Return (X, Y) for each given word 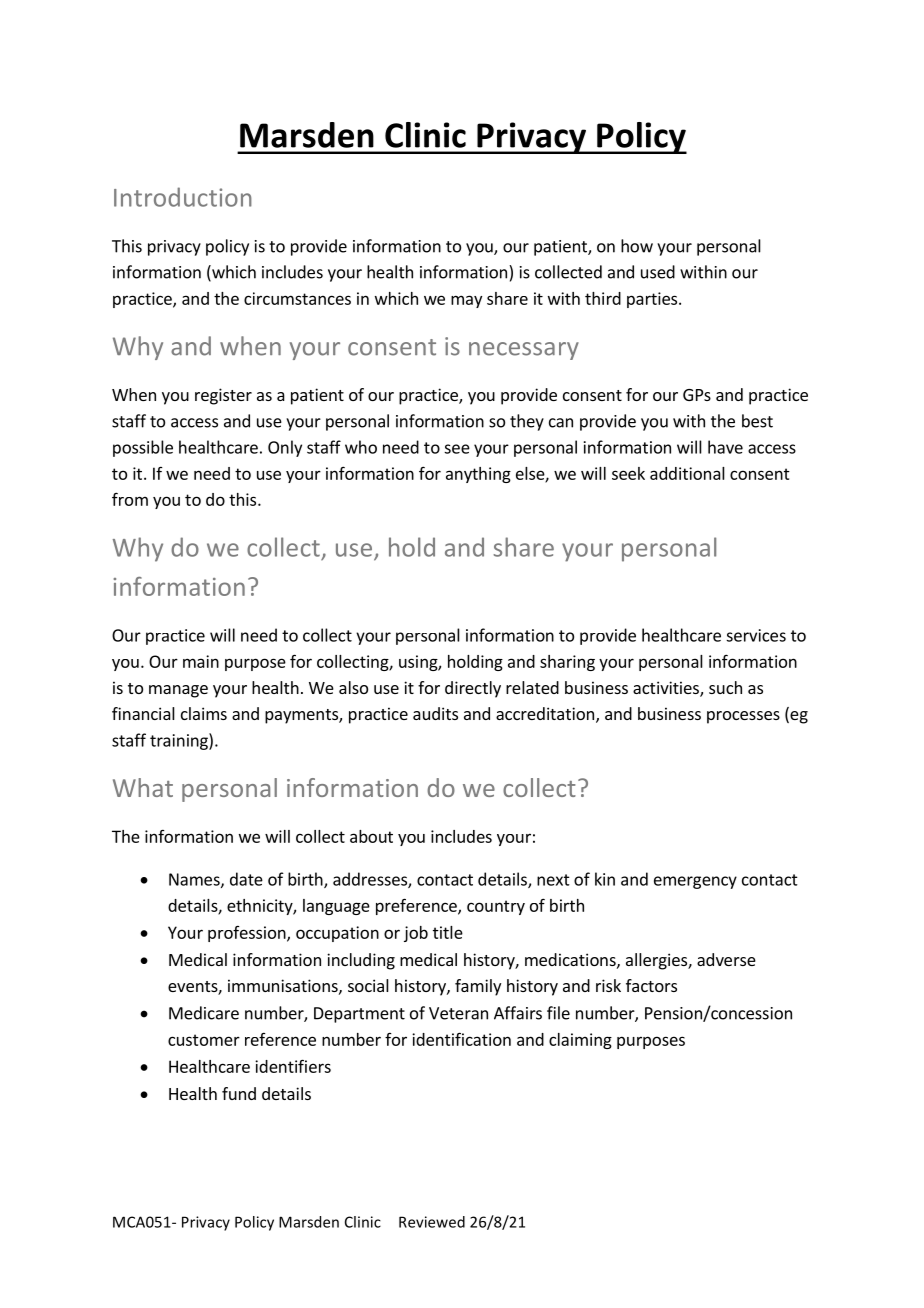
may (466, 301)
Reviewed (432, 1222)
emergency (695, 882)
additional (687, 473)
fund (239, 1093)
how (637, 246)
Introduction (183, 197)
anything (478, 475)
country (496, 907)
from (130, 499)
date (246, 879)
